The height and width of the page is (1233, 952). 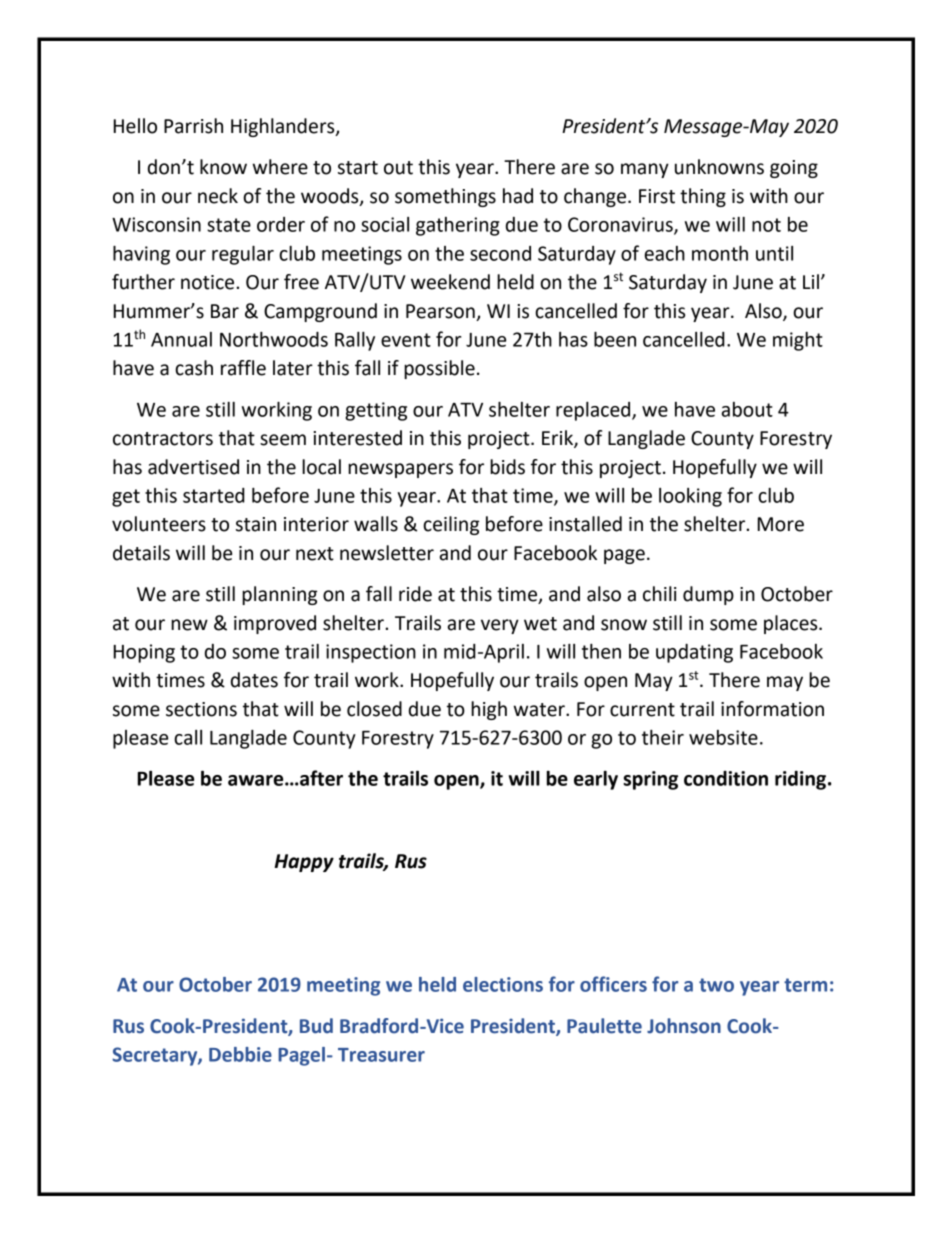 What do you see at coordinates (726, 778) in the page?
I see `condition` at bounding box center [726, 778].
